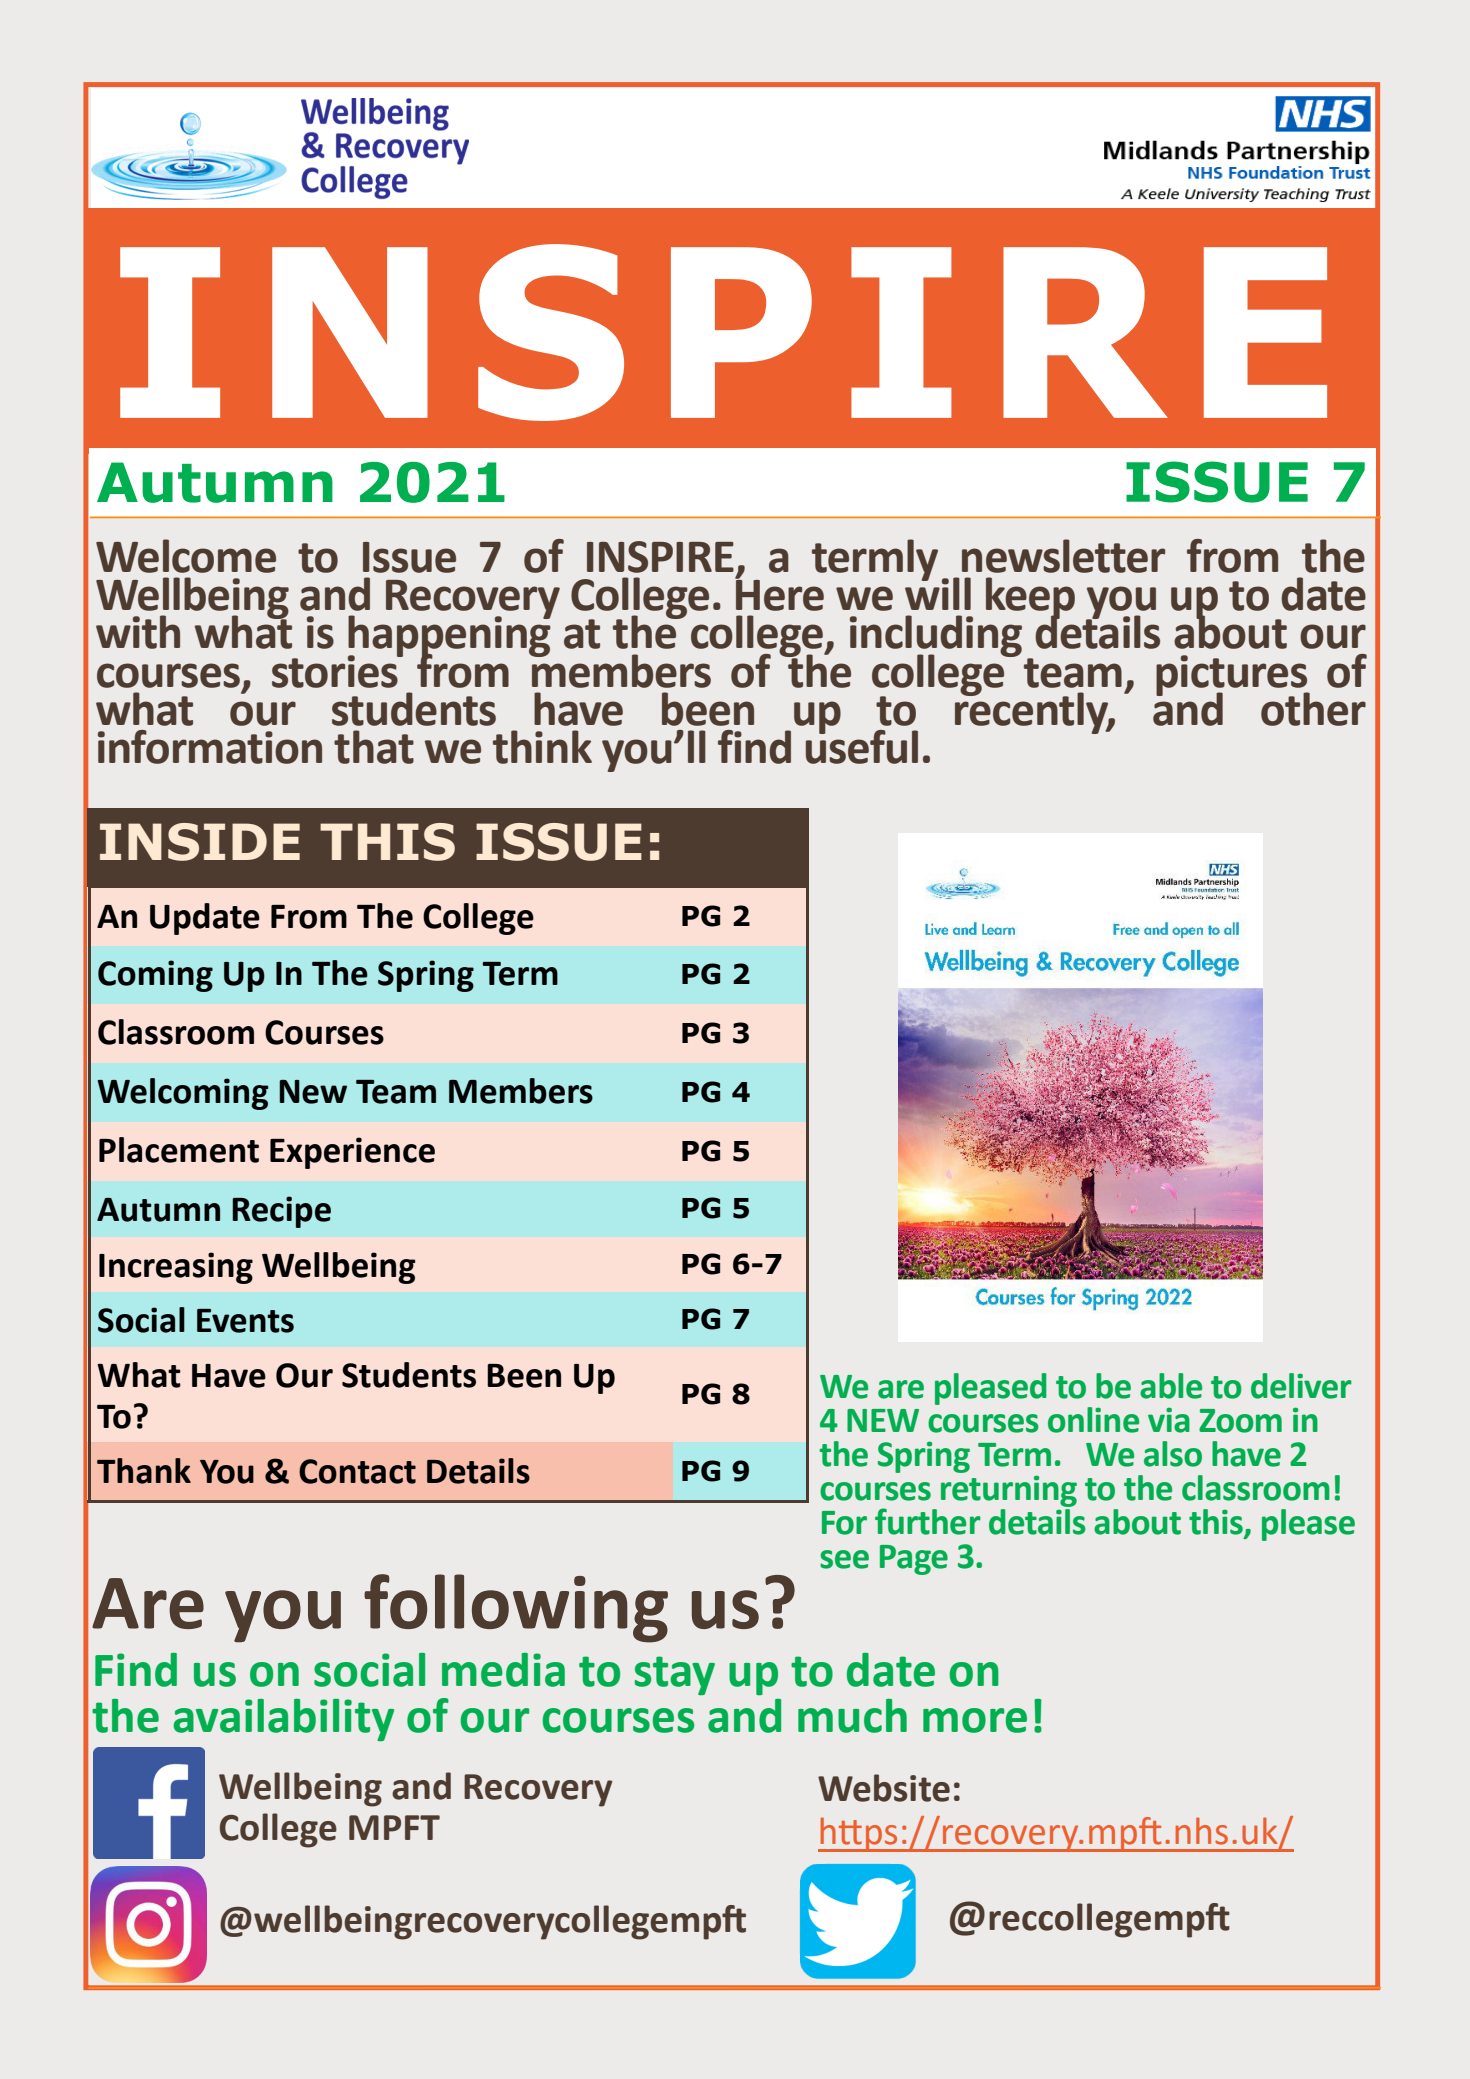  I want to click on other, so click(1313, 709).
